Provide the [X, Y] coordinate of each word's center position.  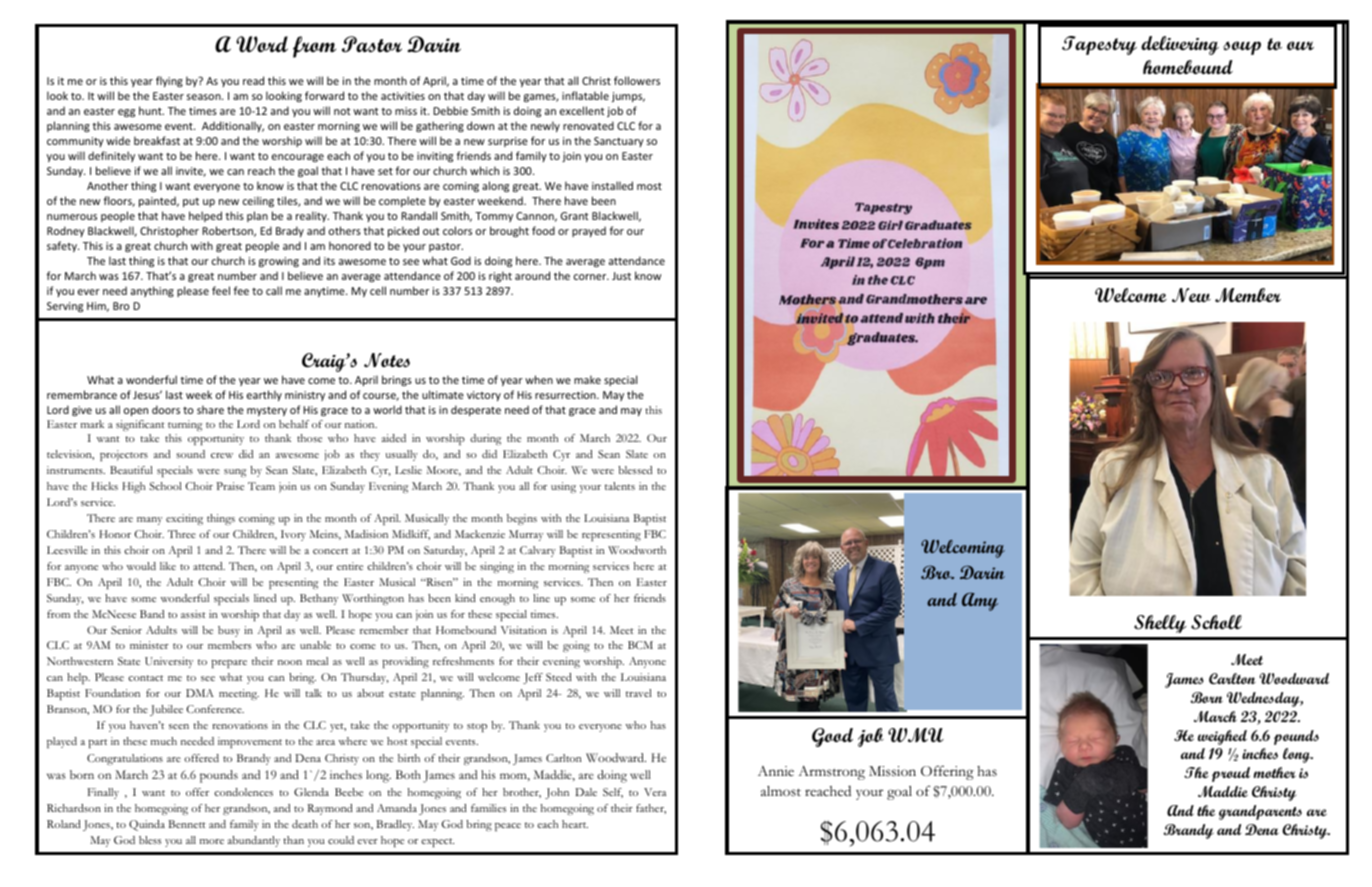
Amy [980, 601]
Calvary [538, 551]
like [168, 566]
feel [221, 290]
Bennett [187, 824]
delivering [1180, 45]
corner [591, 277]
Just [621, 276]
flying [169, 81]
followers [637, 80]
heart [575, 824]
